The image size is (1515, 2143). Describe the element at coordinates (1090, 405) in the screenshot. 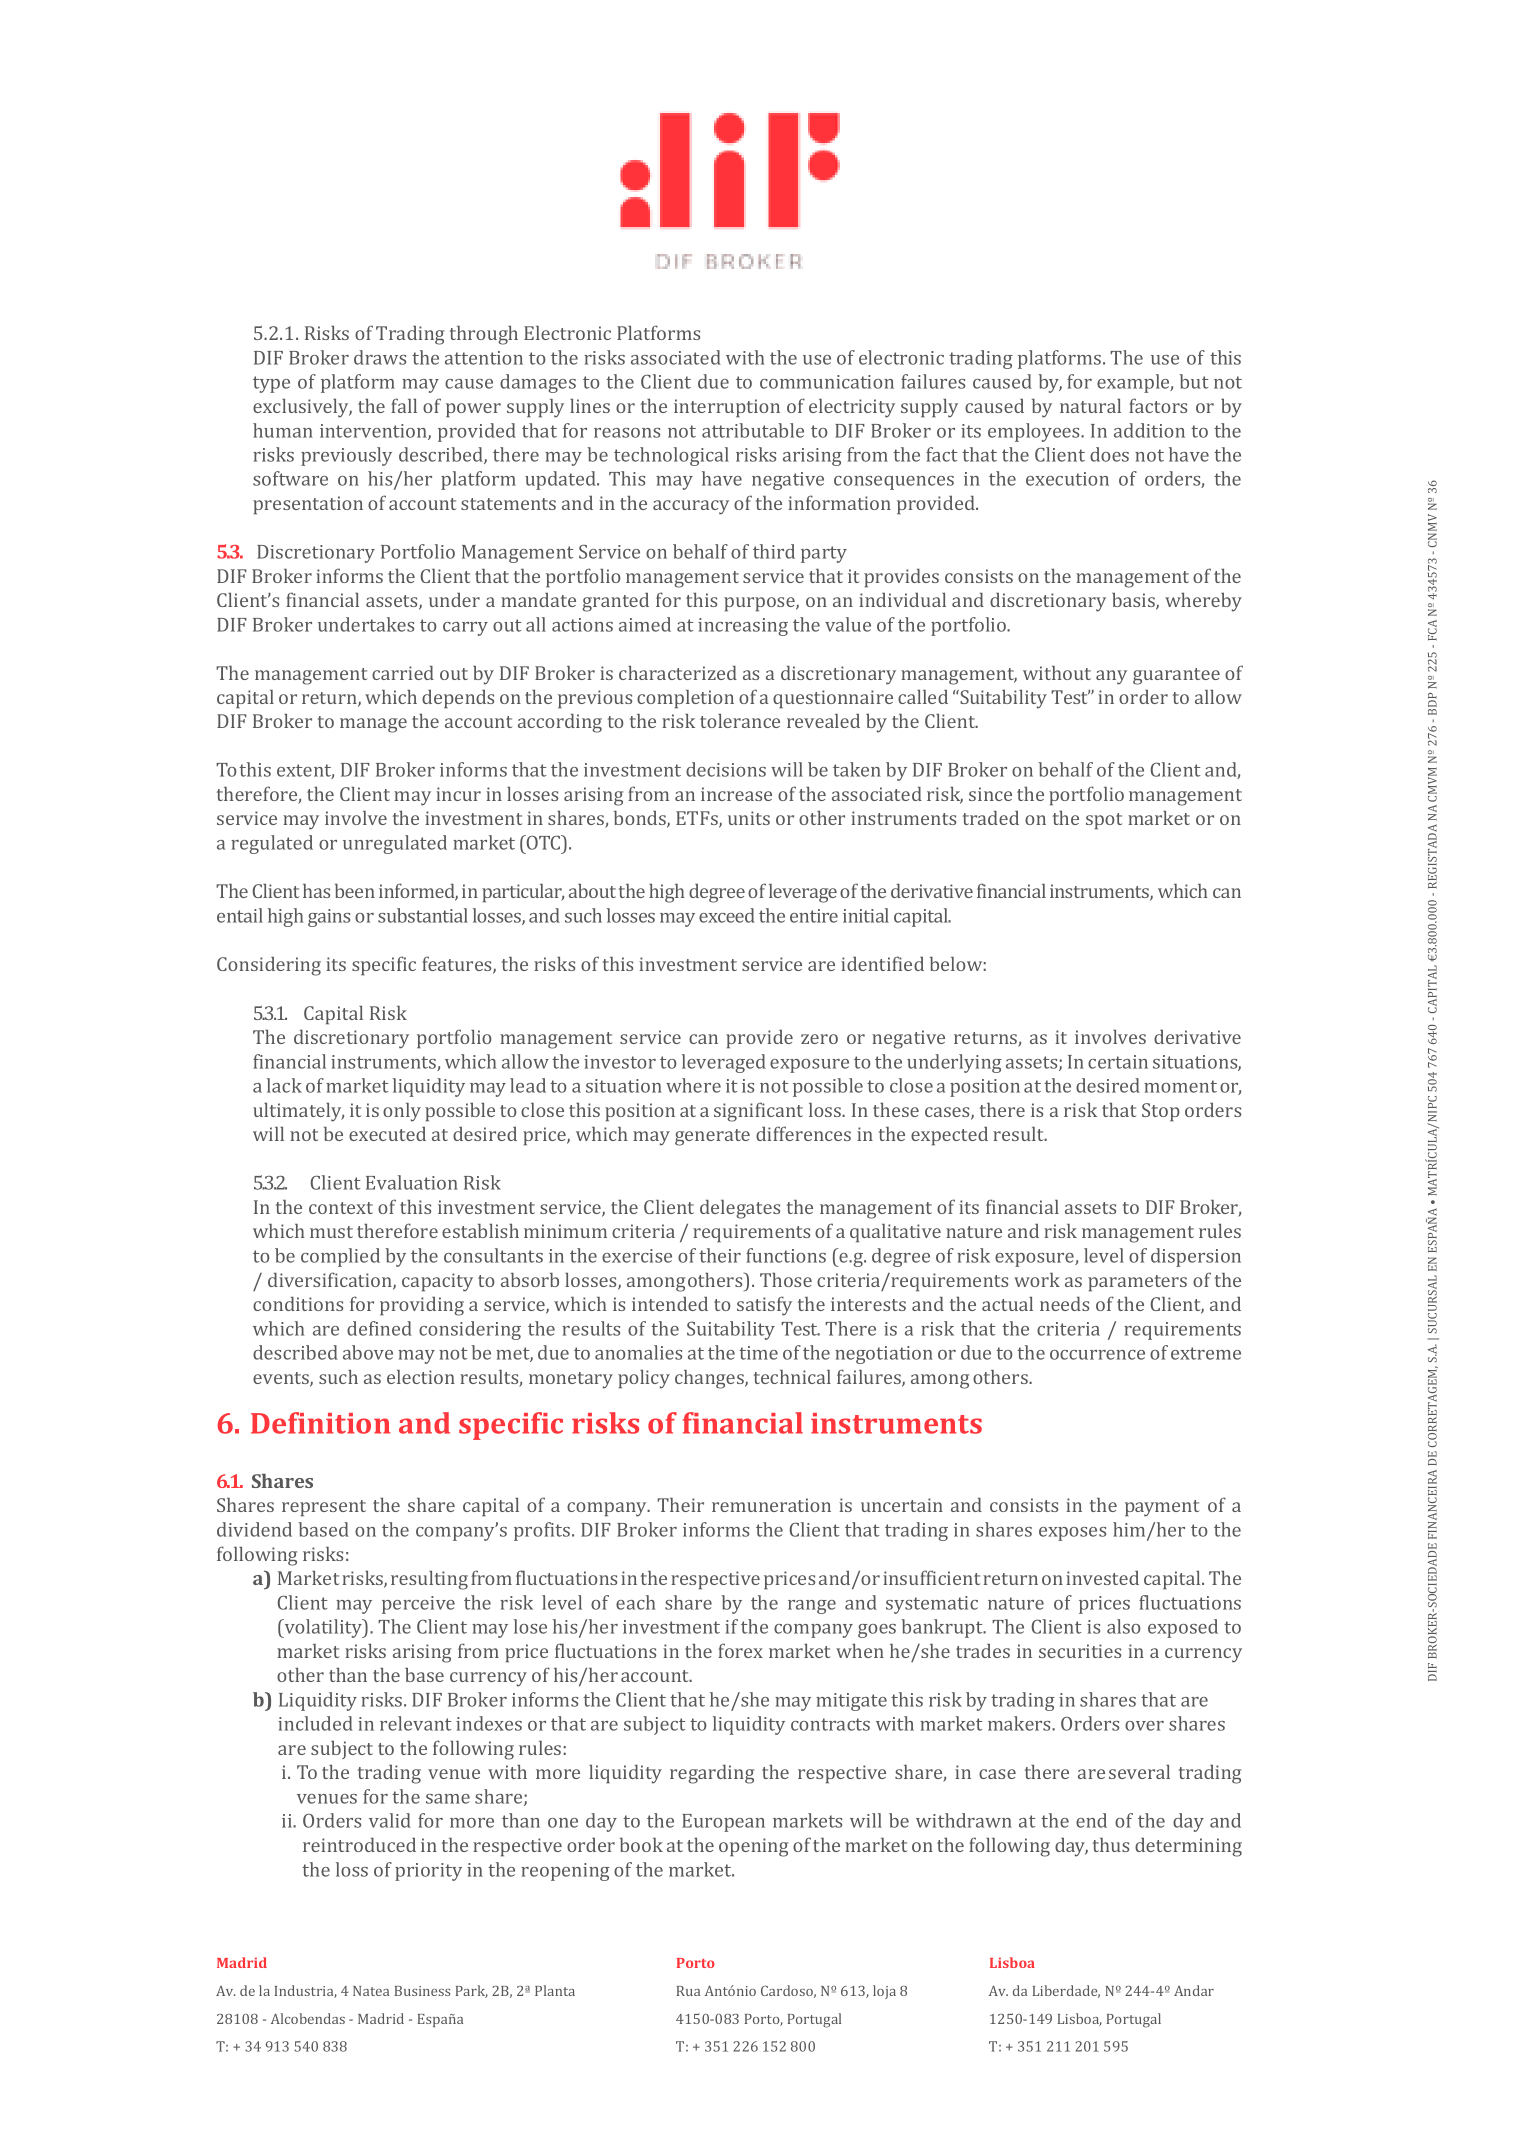

I see `natural` at that location.
